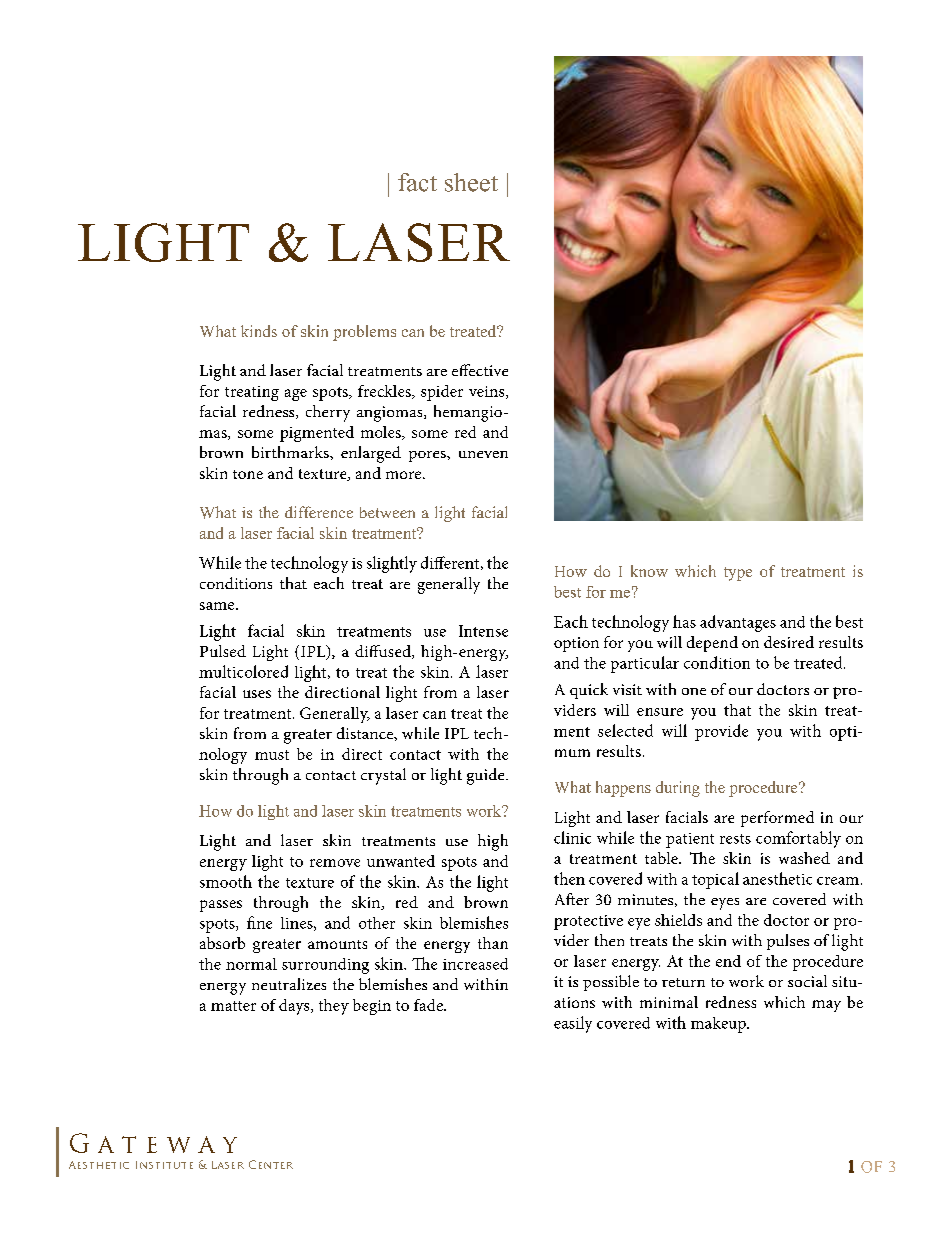  Describe the element at coordinates (573, 1024) in the page. I see `easily` at that location.
